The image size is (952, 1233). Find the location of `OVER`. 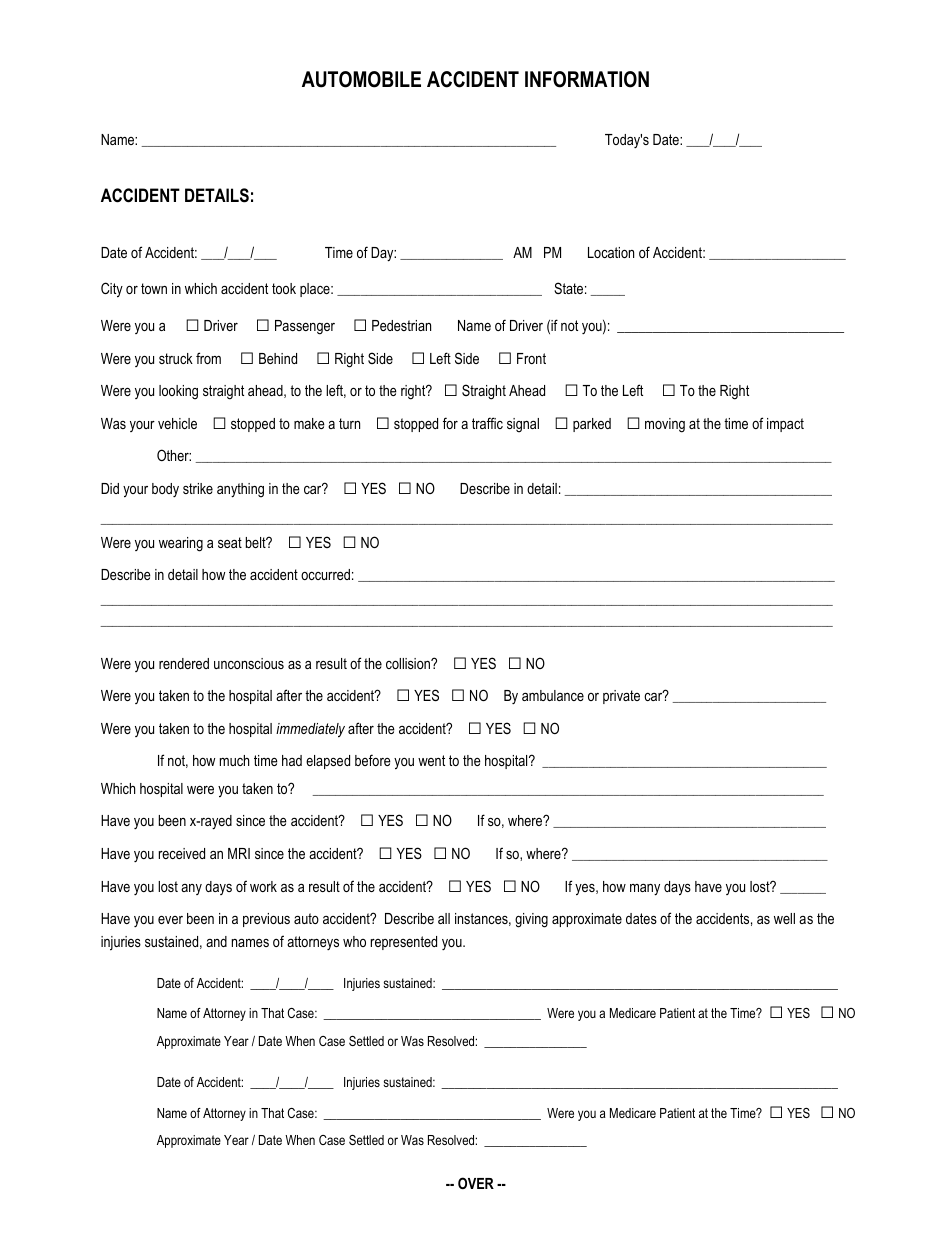

OVER is located at coordinates (476, 1183).
